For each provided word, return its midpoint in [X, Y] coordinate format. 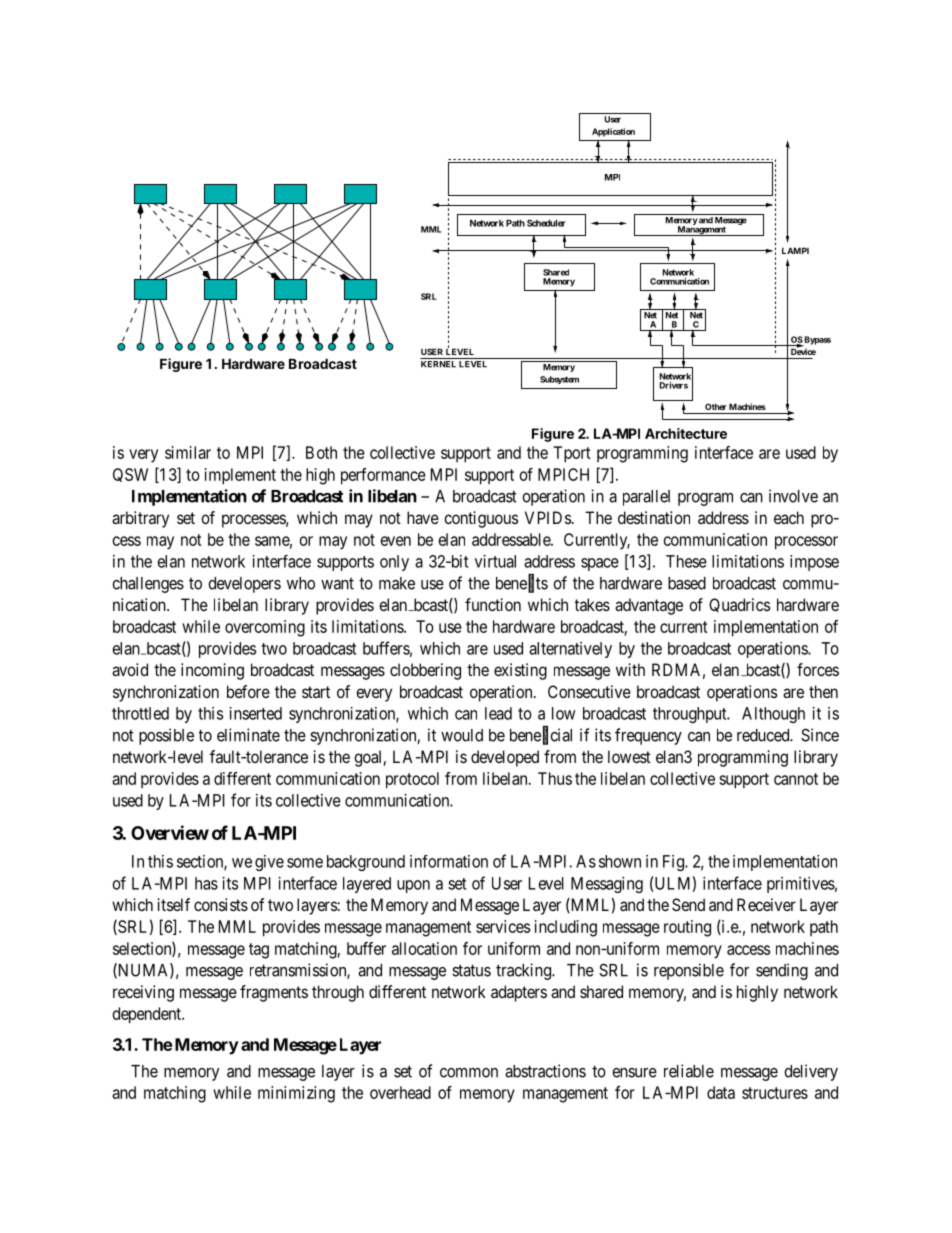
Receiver [766, 904]
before [248, 691]
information [449, 861]
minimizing [296, 1094]
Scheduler [546, 223]
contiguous [481, 519]
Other [716, 406]
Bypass [817, 341]
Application [613, 132]
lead [498, 713]
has [206, 883]
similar [188, 452]
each [789, 517]
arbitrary [140, 519]
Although [773, 715]
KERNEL [438, 364]
